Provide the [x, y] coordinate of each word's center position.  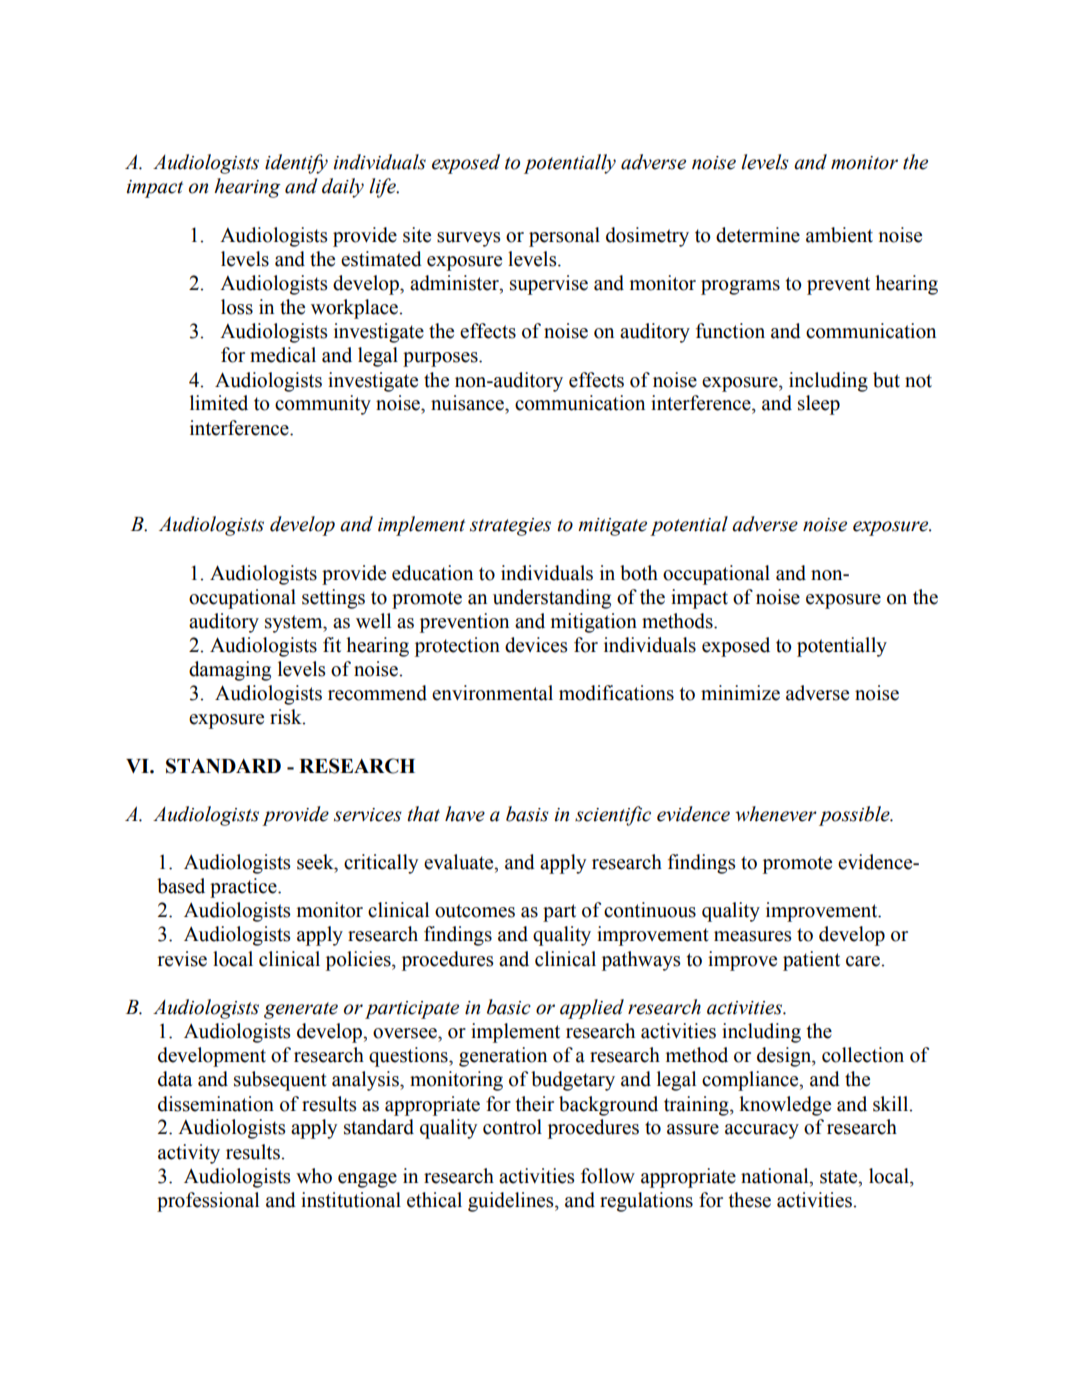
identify [296, 164]
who [314, 1176]
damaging [230, 671]
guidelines [512, 1202]
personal [564, 237]
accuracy [762, 1131]
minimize [740, 693]
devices [536, 645]
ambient [839, 235]
